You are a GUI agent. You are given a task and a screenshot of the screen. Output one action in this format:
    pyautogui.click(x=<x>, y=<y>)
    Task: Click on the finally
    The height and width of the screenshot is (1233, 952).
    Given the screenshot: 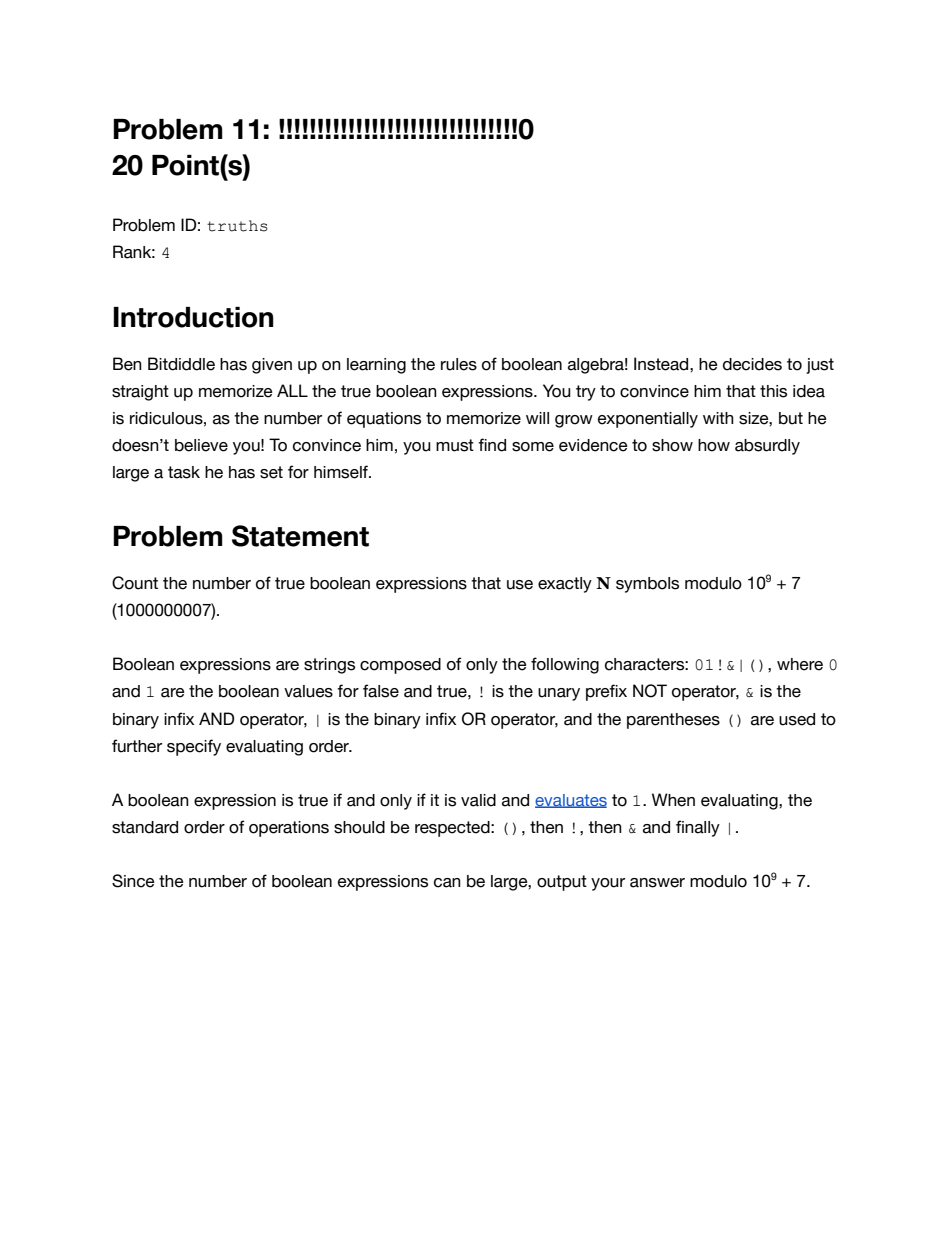 What is the action you would take?
    pyautogui.click(x=698, y=828)
